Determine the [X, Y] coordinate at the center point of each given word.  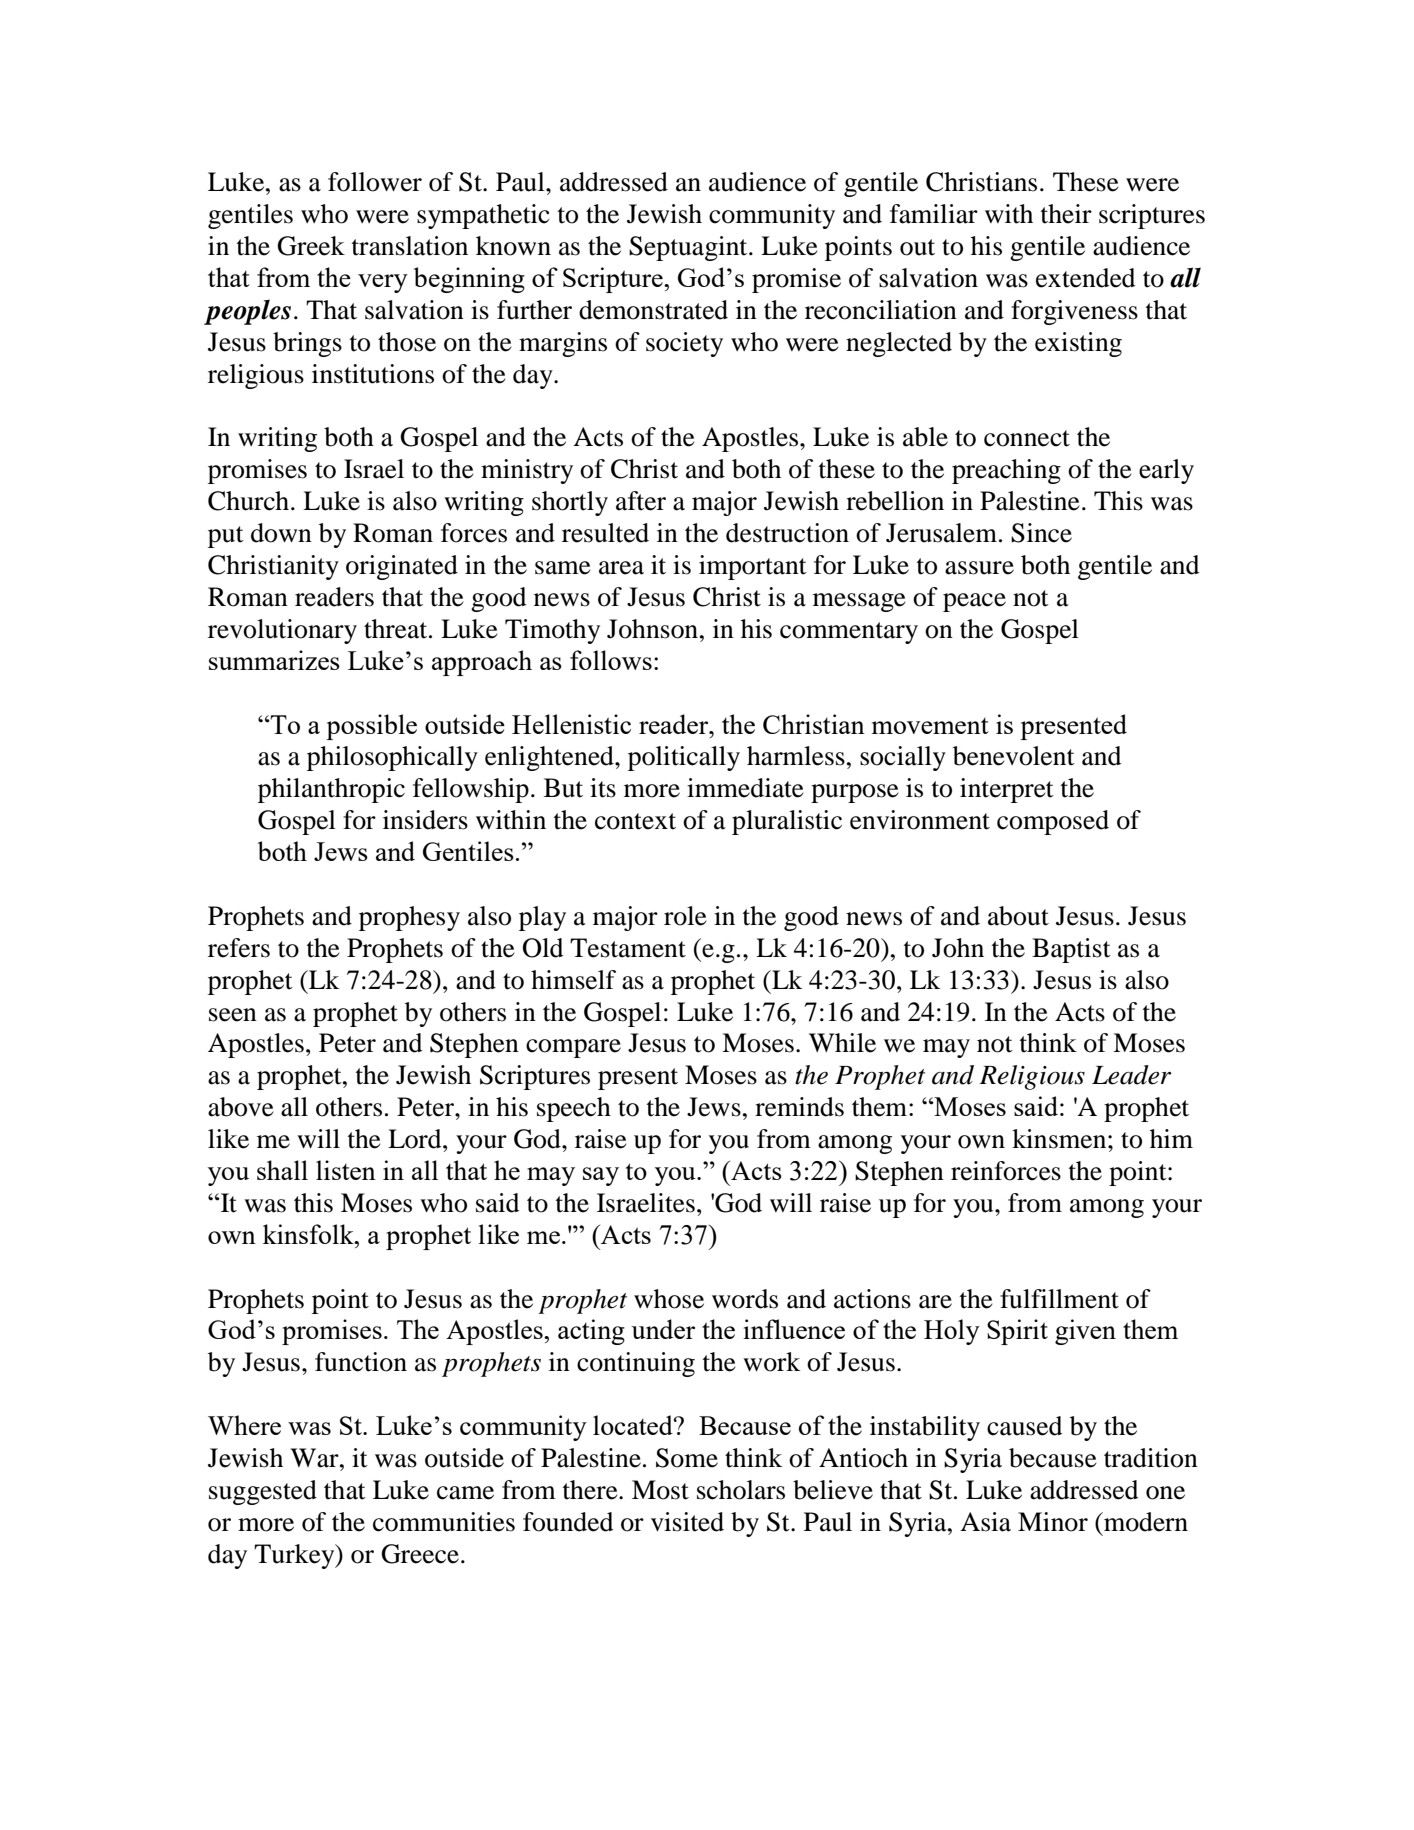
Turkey [295, 1556]
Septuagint [689, 248]
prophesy [409, 918]
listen [346, 1170]
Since [1041, 533]
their [1066, 214]
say [601, 1176]
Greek [311, 246]
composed [1053, 822]
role [685, 916]
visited [687, 1522]
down [281, 533]
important [753, 567]
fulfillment [1059, 1299]
